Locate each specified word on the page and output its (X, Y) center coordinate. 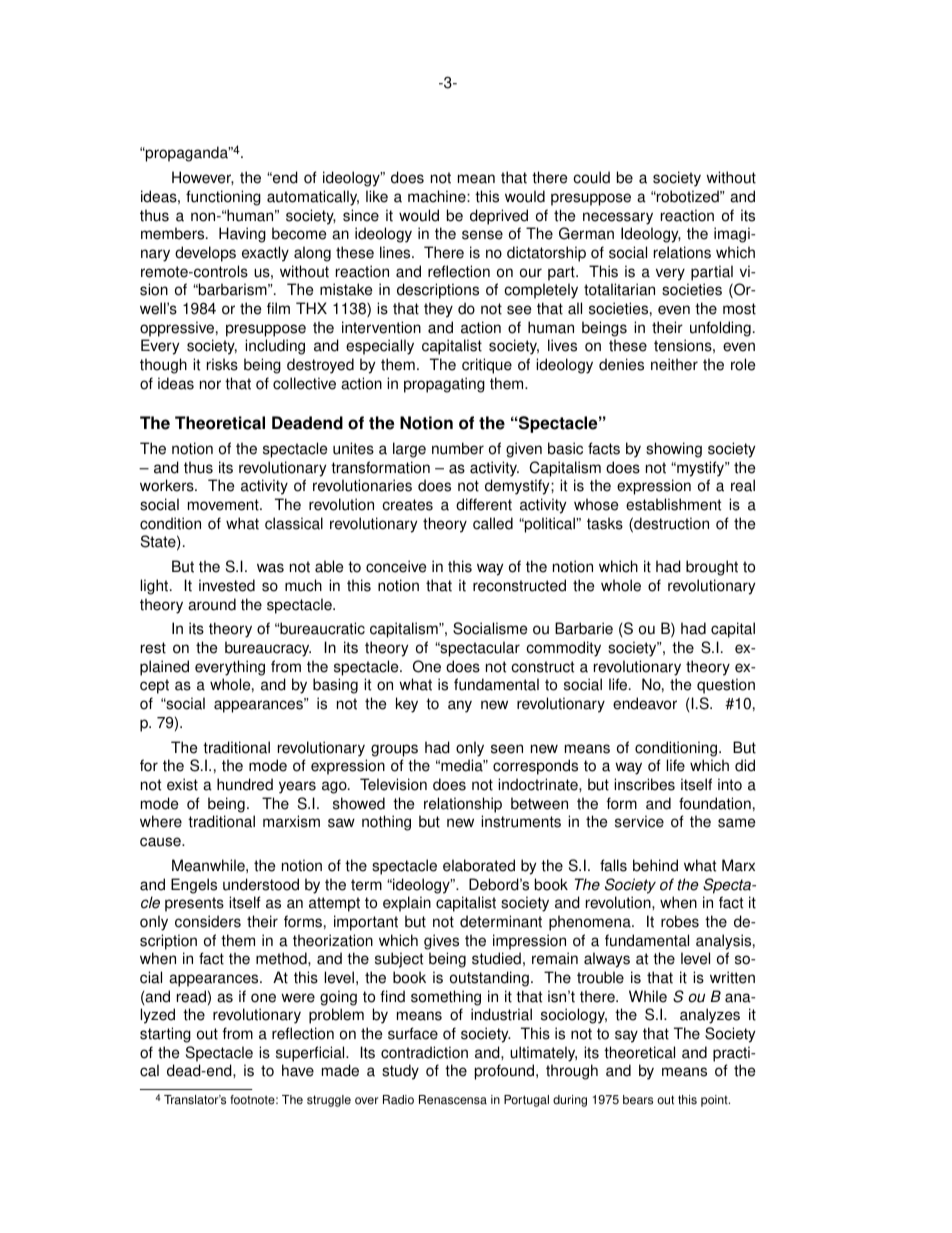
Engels (194, 886)
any (460, 706)
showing (674, 450)
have (298, 1070)
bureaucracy (268, 649)
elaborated (479, 865)
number (458, 448)
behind (655, 865)
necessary (618, 218)
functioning (223, 198)
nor (210, 385)
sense (482, 235)
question (726, 686)
